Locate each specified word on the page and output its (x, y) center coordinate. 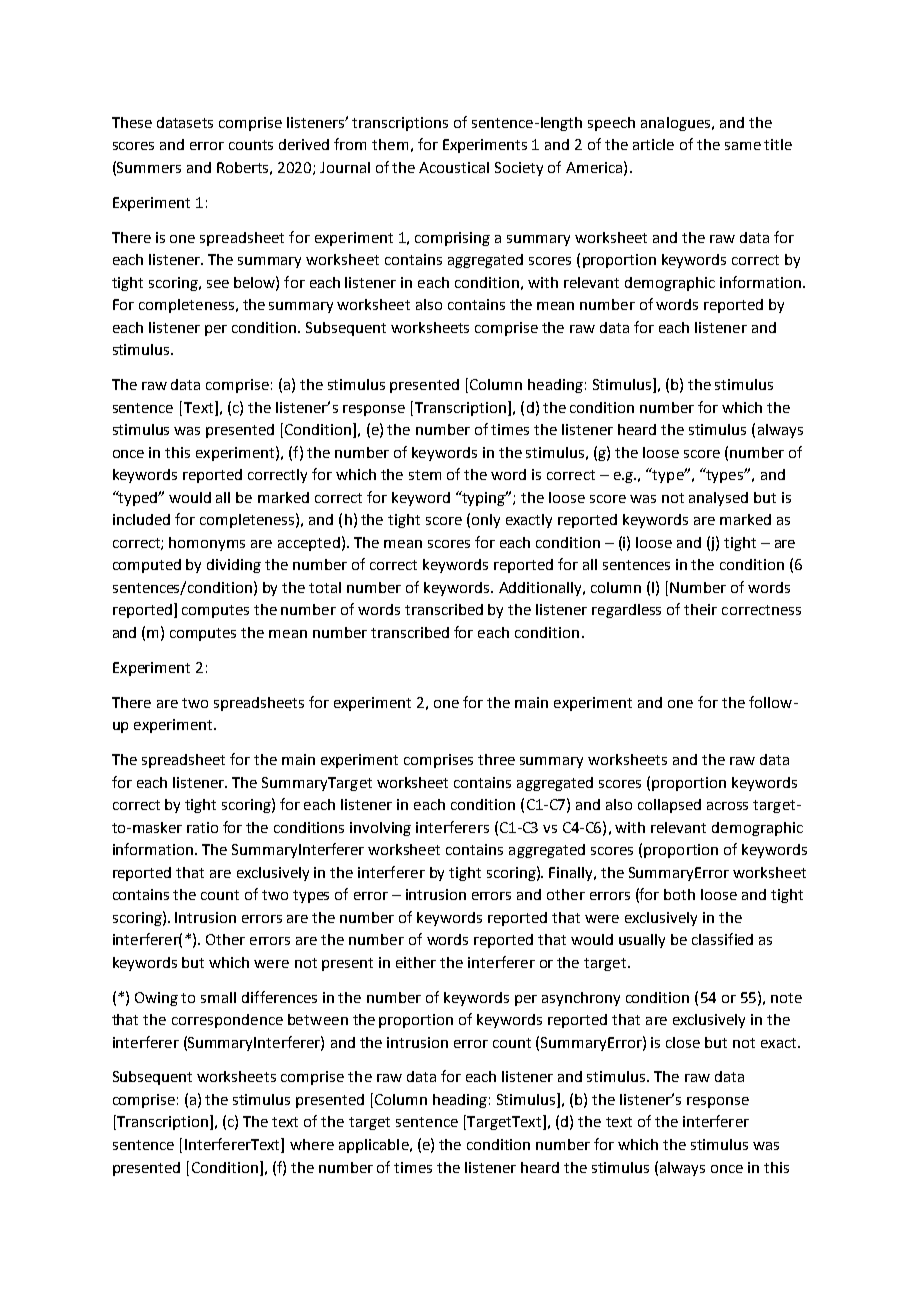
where (312, 1144)
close (683, 1042)
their (700, 609)
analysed (718, 499)
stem (425, 475)
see (218, 284)
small (218, 997)
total (325, 587)
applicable (375, 1146)
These (132, 122)
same (743, 146)
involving (380, 829)
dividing (234, 566)
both (679, 894)
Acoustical (454, 167)
